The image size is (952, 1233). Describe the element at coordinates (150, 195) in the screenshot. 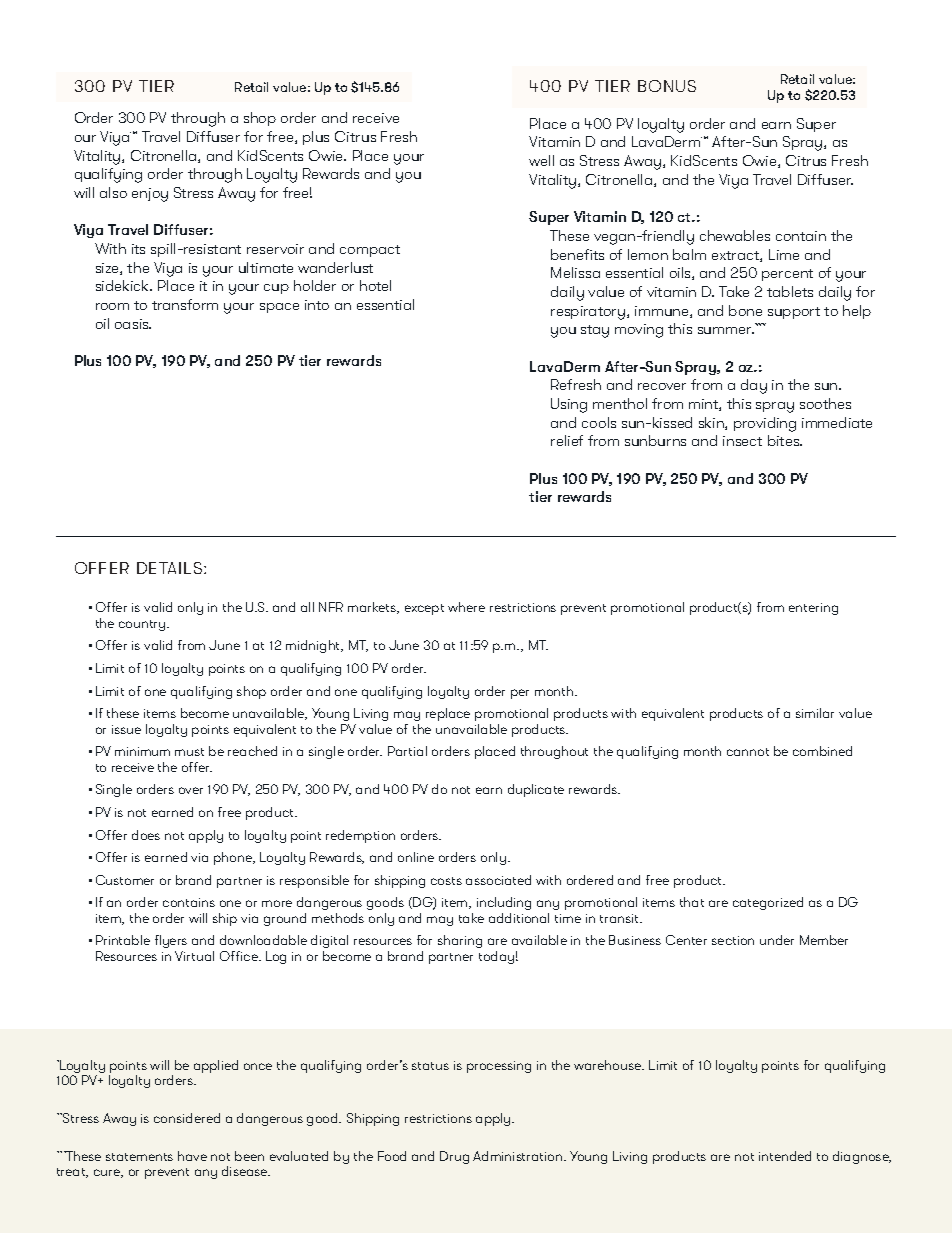

I see `enjoy` at that location.
